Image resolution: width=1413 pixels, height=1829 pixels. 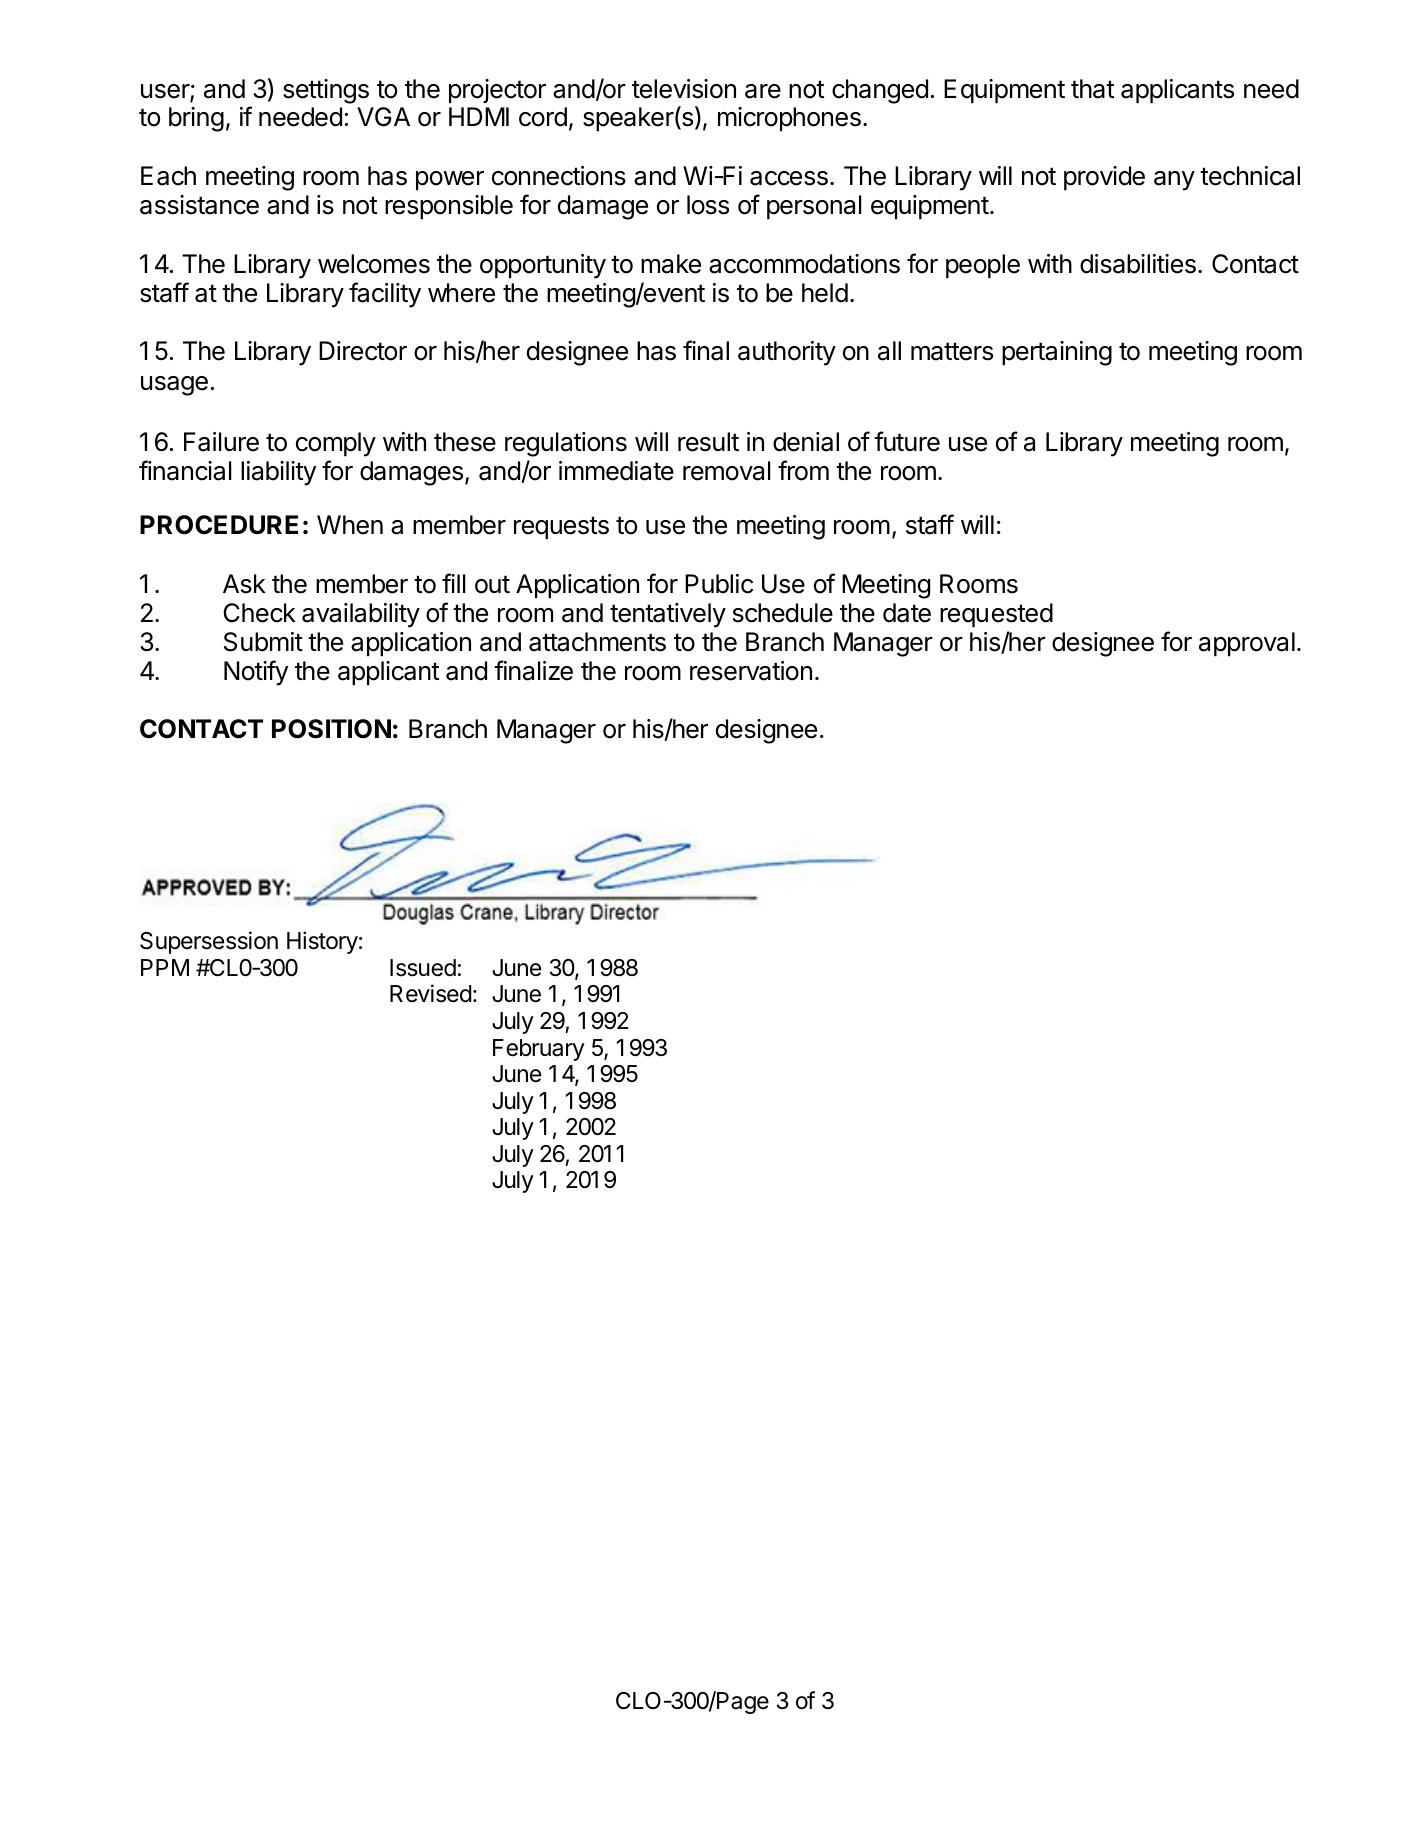 What do you see at coordinates (671, 264) in the page?
I see `make` at bounding box center [671, 264].
